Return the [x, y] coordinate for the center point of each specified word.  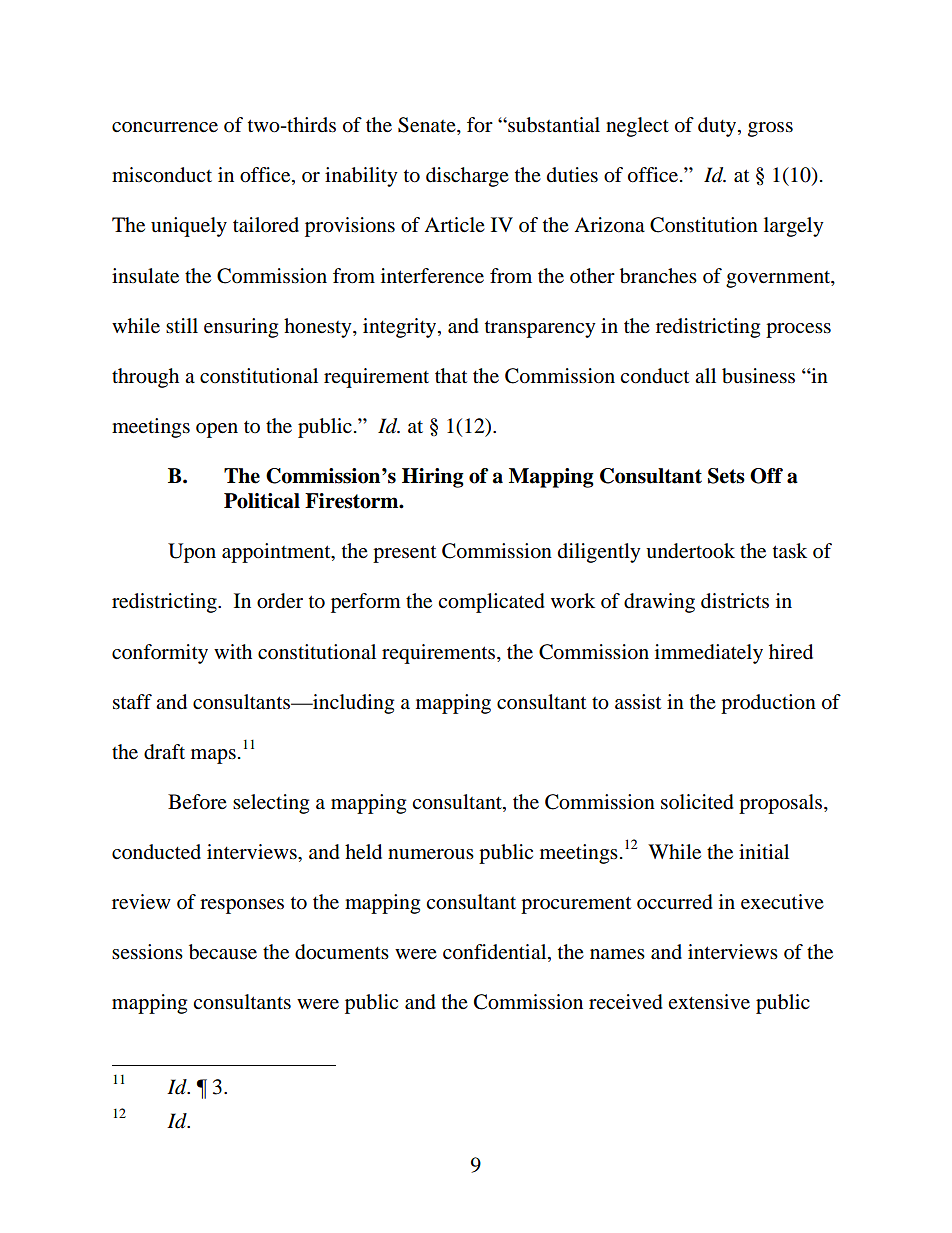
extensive [709, 1002]
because [223, 952]
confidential [496, 953]
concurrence [165, 127]
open [217, 430]
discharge [467, 177]
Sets [726, 476]
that [451, 376]
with [233, 651]
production [768, 704]
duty [718, 127]
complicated [491, 603]
